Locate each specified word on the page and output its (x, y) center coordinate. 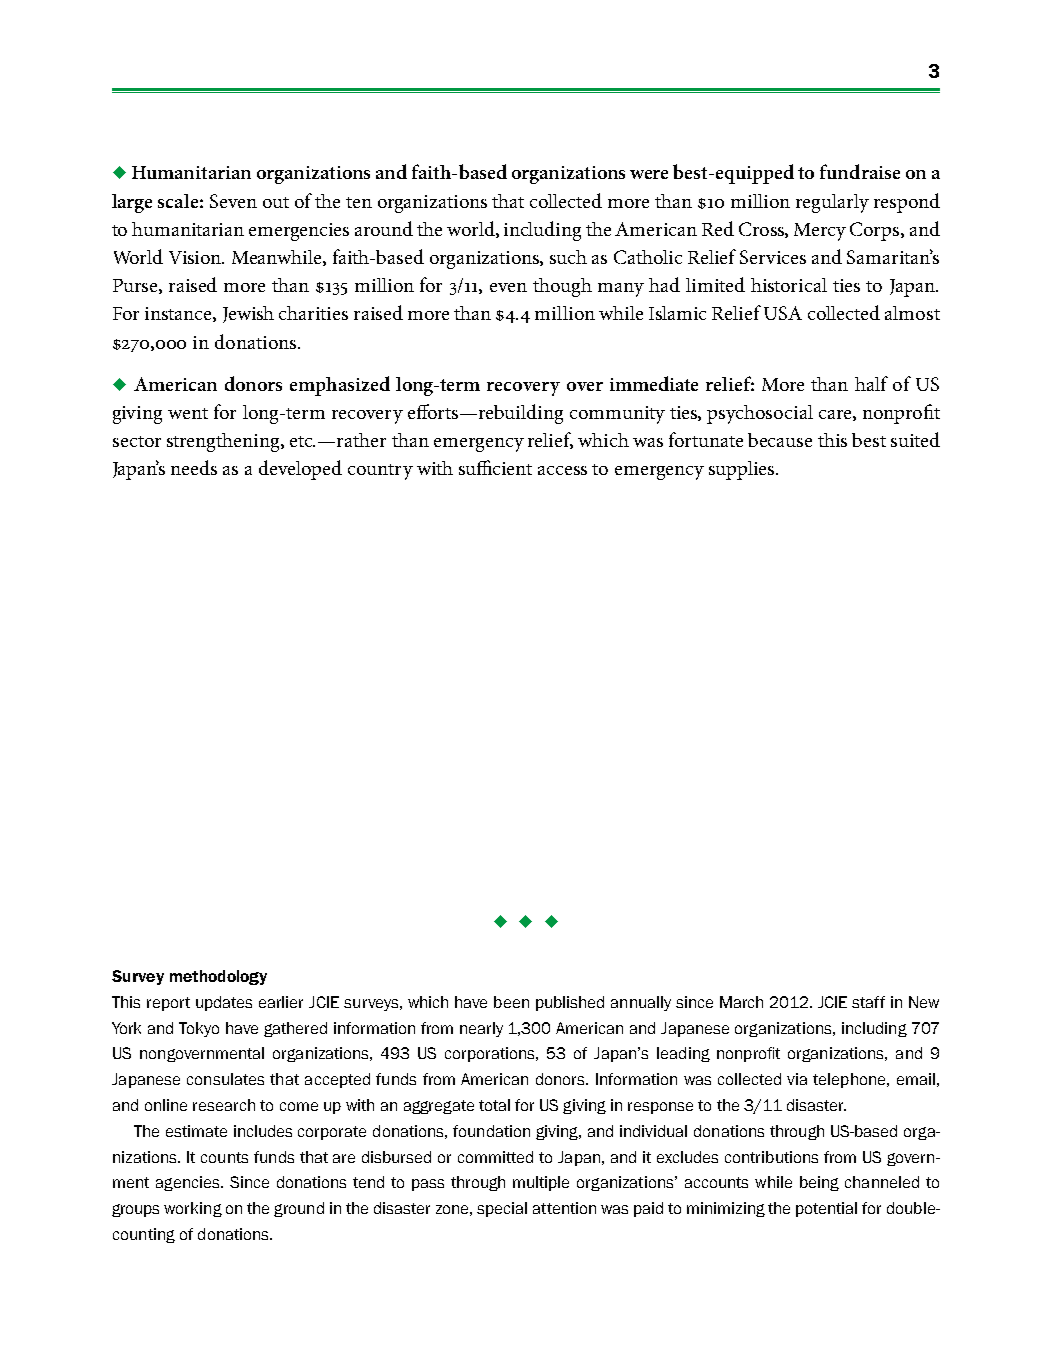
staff (868, 1002)
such (568, 257)
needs (194, 467)
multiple (541, 1183)
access (562, 470)
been (511, 1002)
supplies (743, 470)
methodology (218, 977)
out (276, 202)
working (193, 1209)
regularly (832, 203)
